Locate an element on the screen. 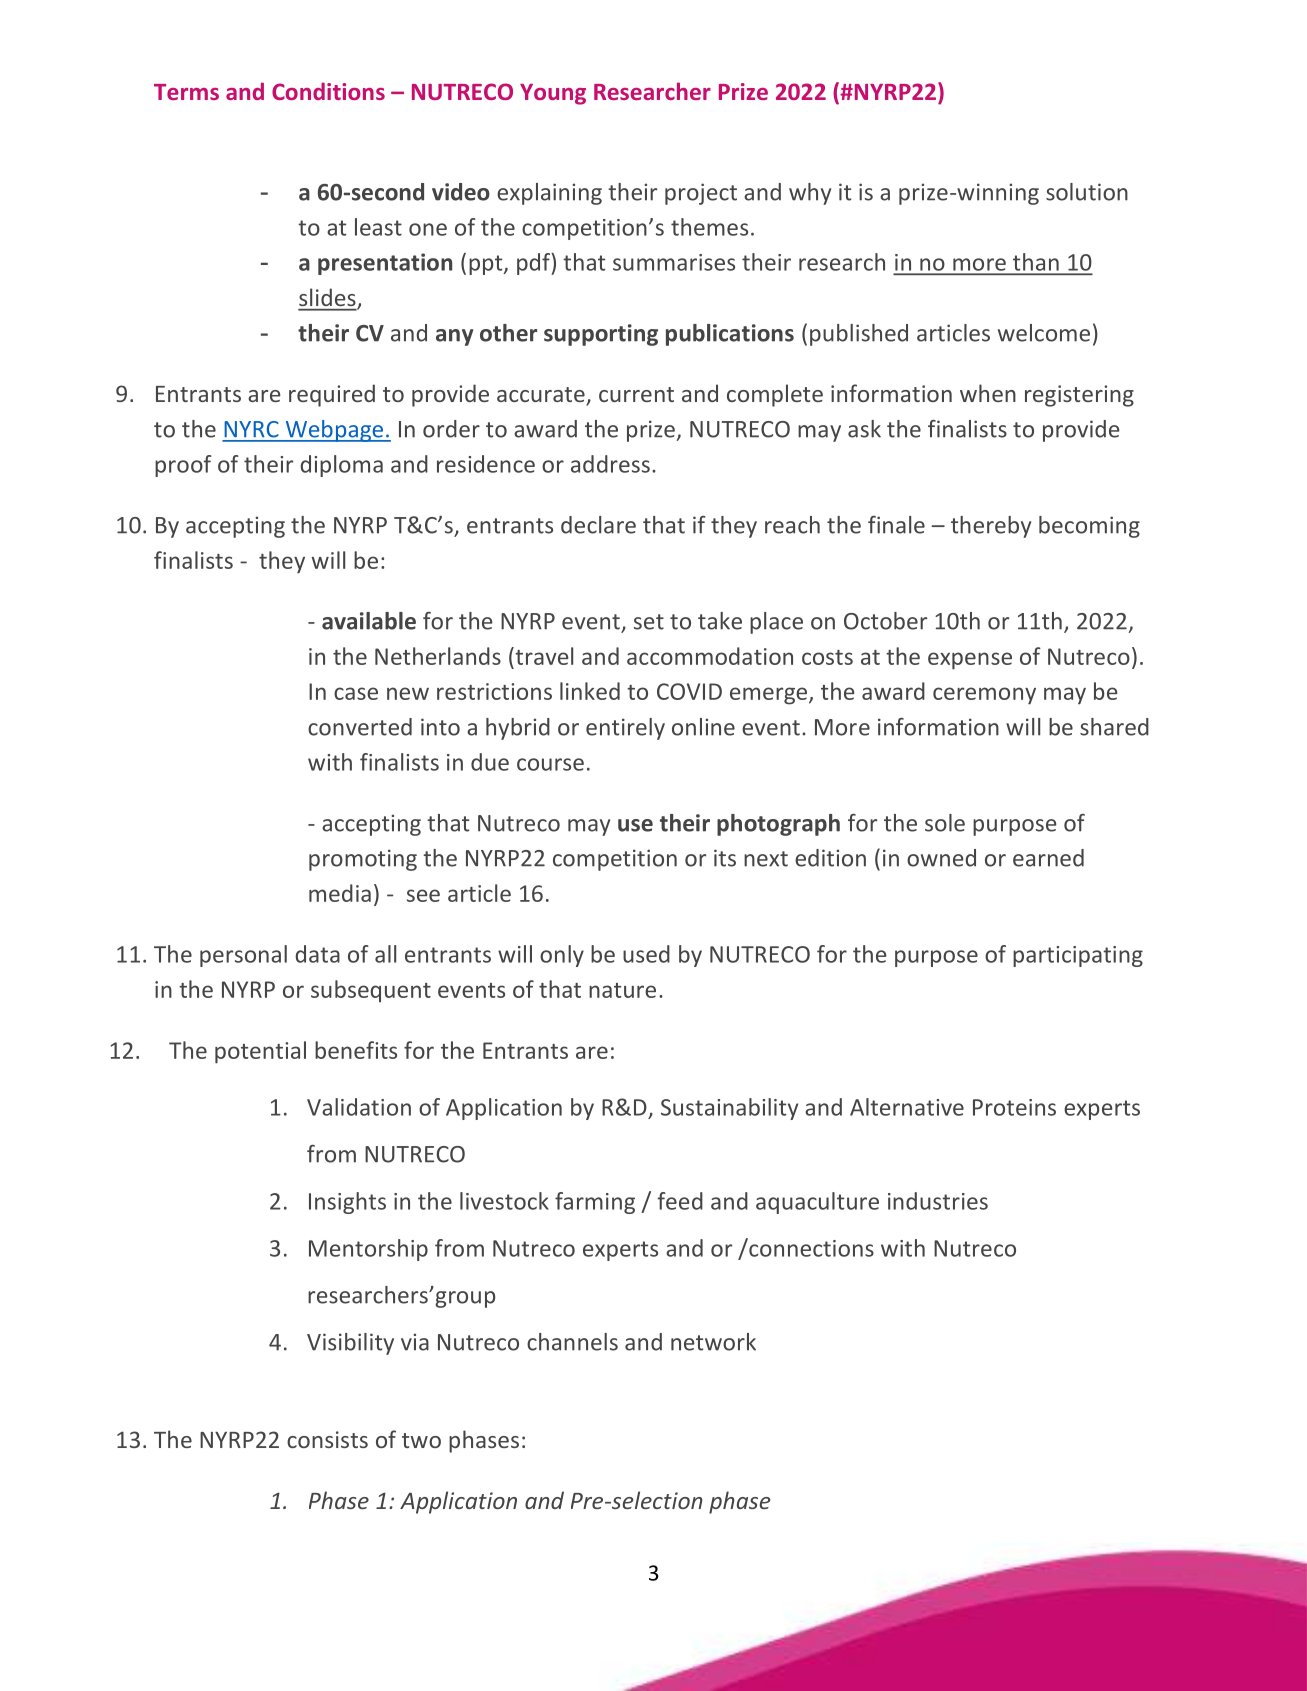 The height and width of the screenshot is (1691, 1307). ceremony is located at coordinates (984, 696).
